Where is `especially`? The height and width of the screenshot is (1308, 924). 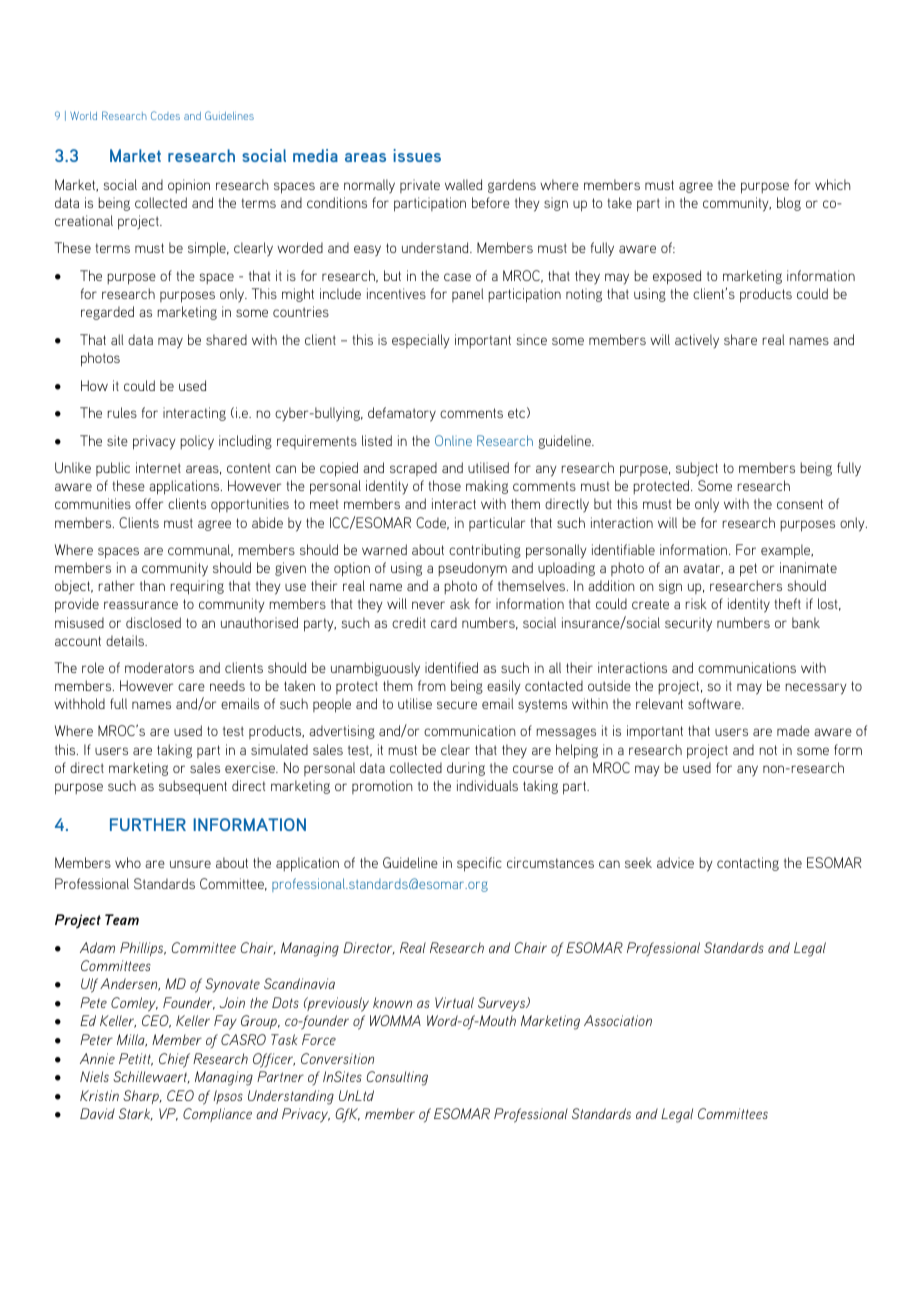
especially is located at coordinates (421, 341).
